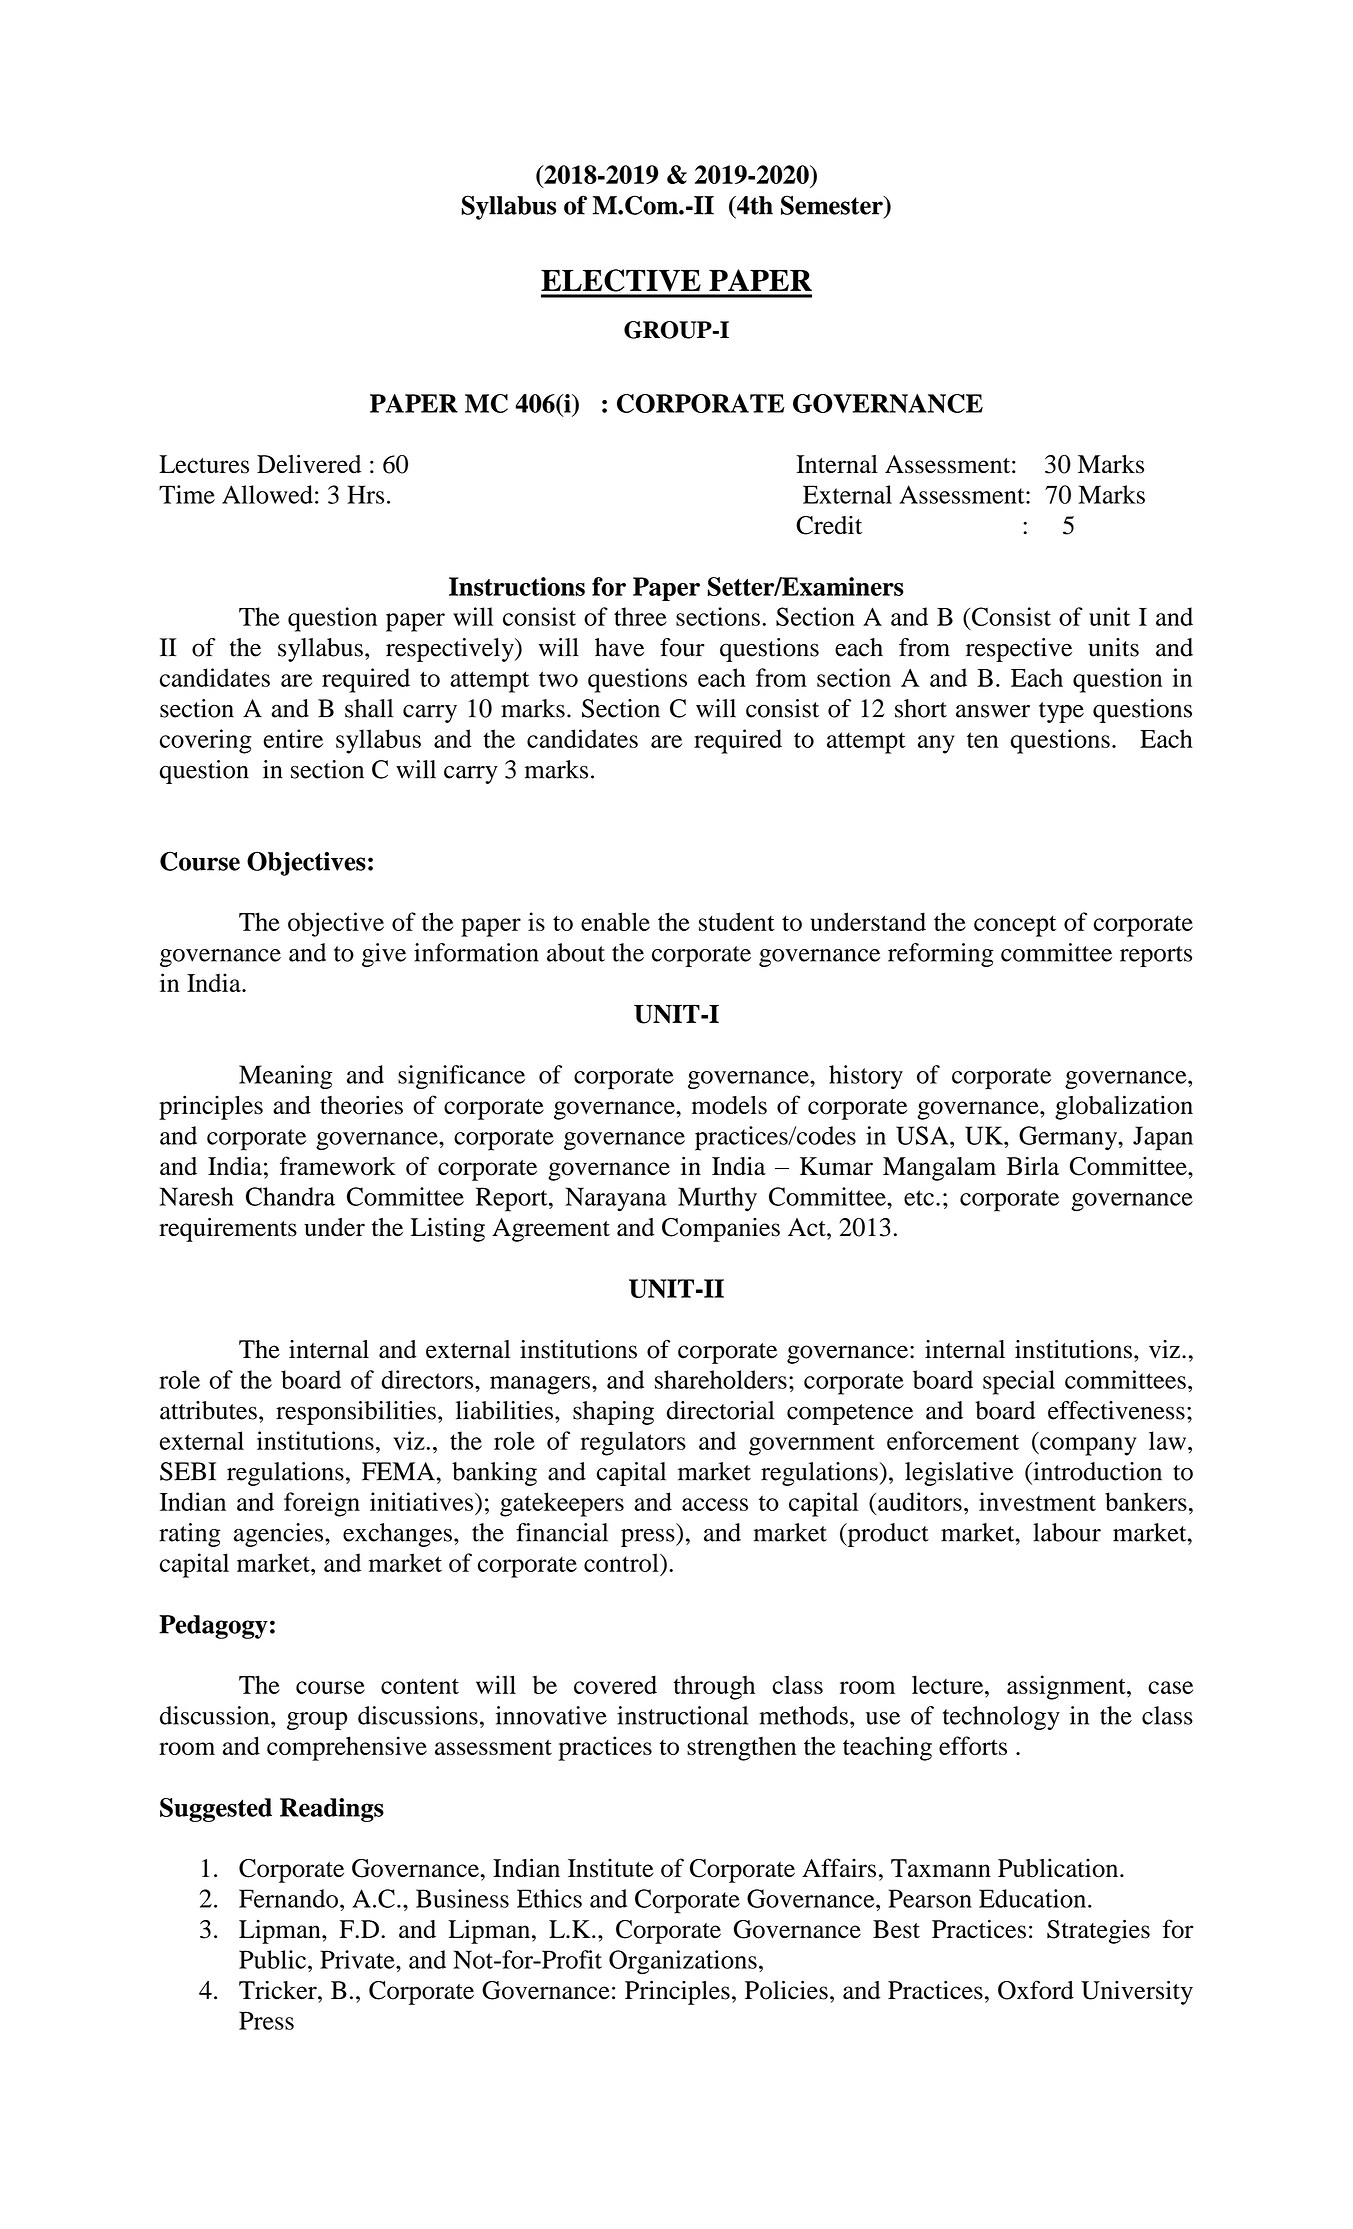  Describe the element at coordinates (309, 464) in the document. I see `Delivered` at that location.
